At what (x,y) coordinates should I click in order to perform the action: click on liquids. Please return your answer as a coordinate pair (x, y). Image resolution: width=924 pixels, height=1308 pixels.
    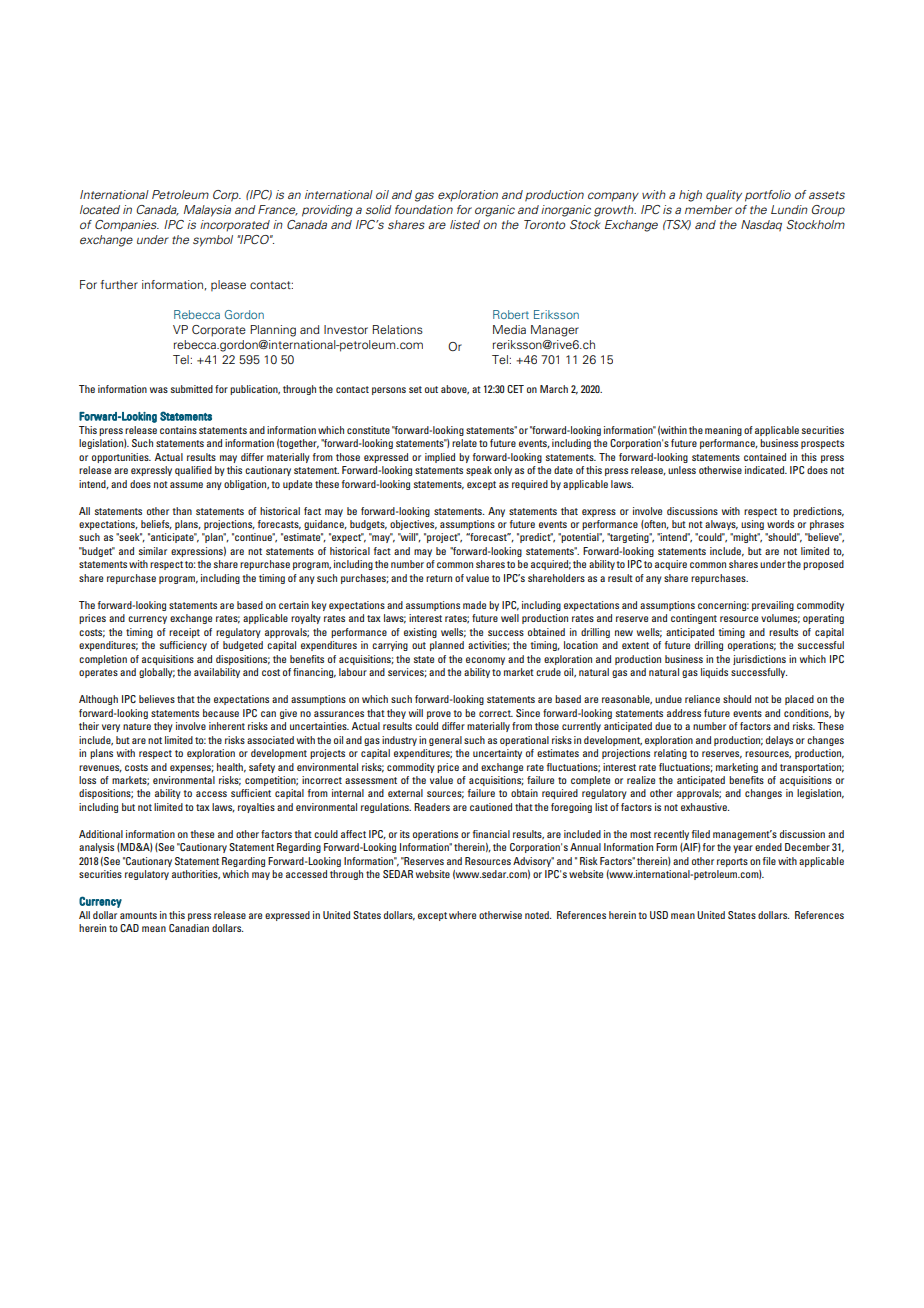
    Looking at the image, I should click on (714, 673).
